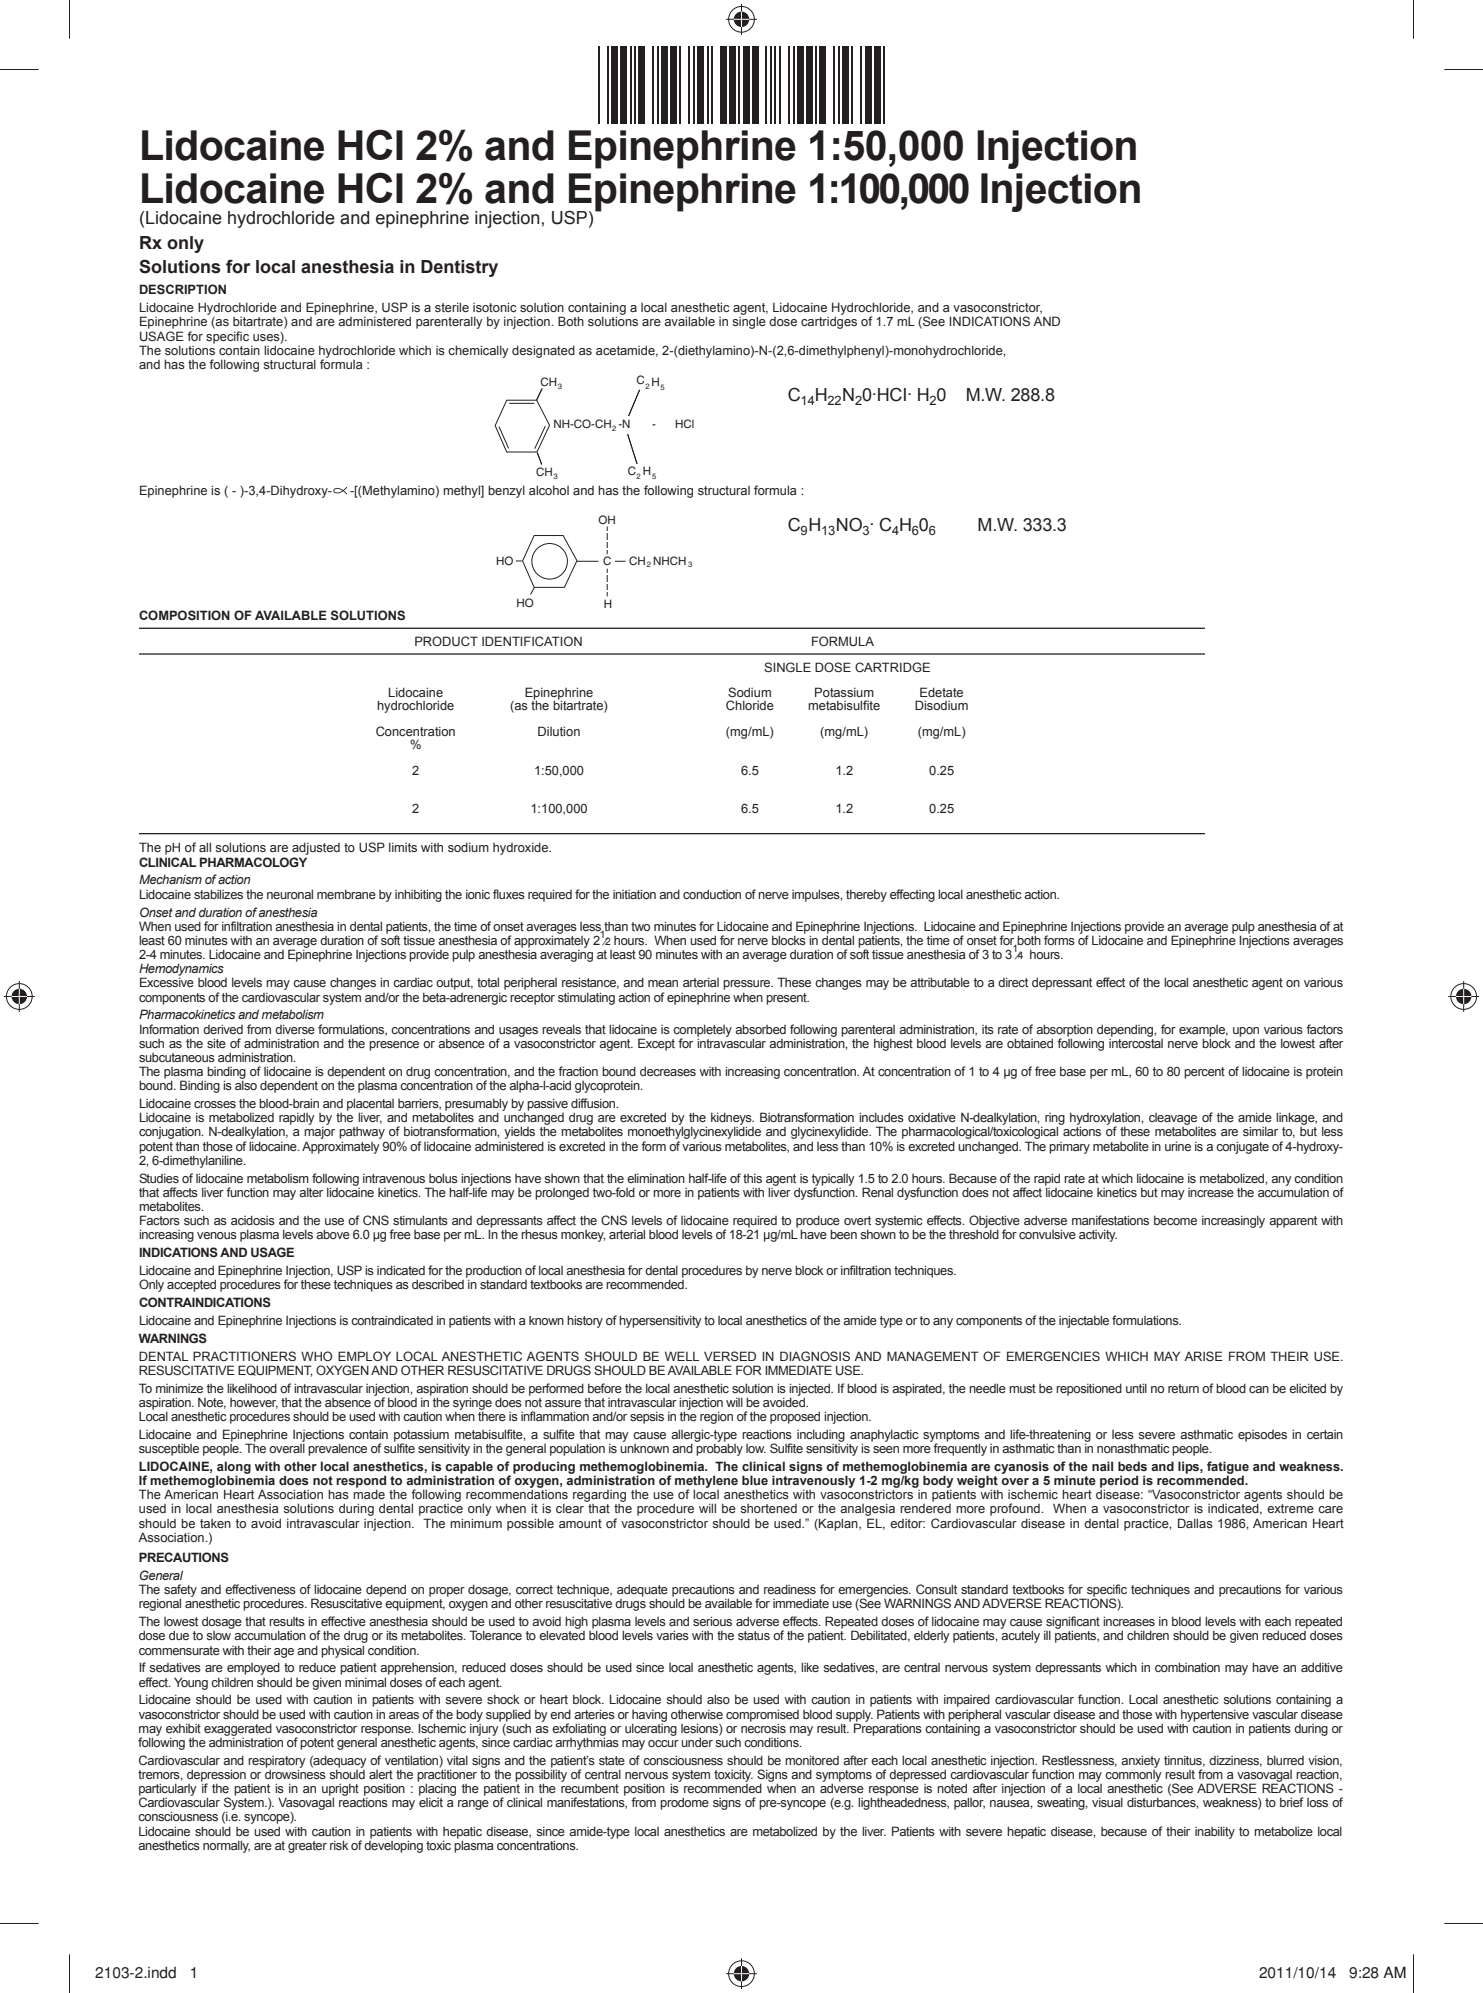 The width and height of the document is (1483, 1993). What do you see at coordinates (812, 1760) in the document?
I see `monitored` at bounding box center [812, 1760].
